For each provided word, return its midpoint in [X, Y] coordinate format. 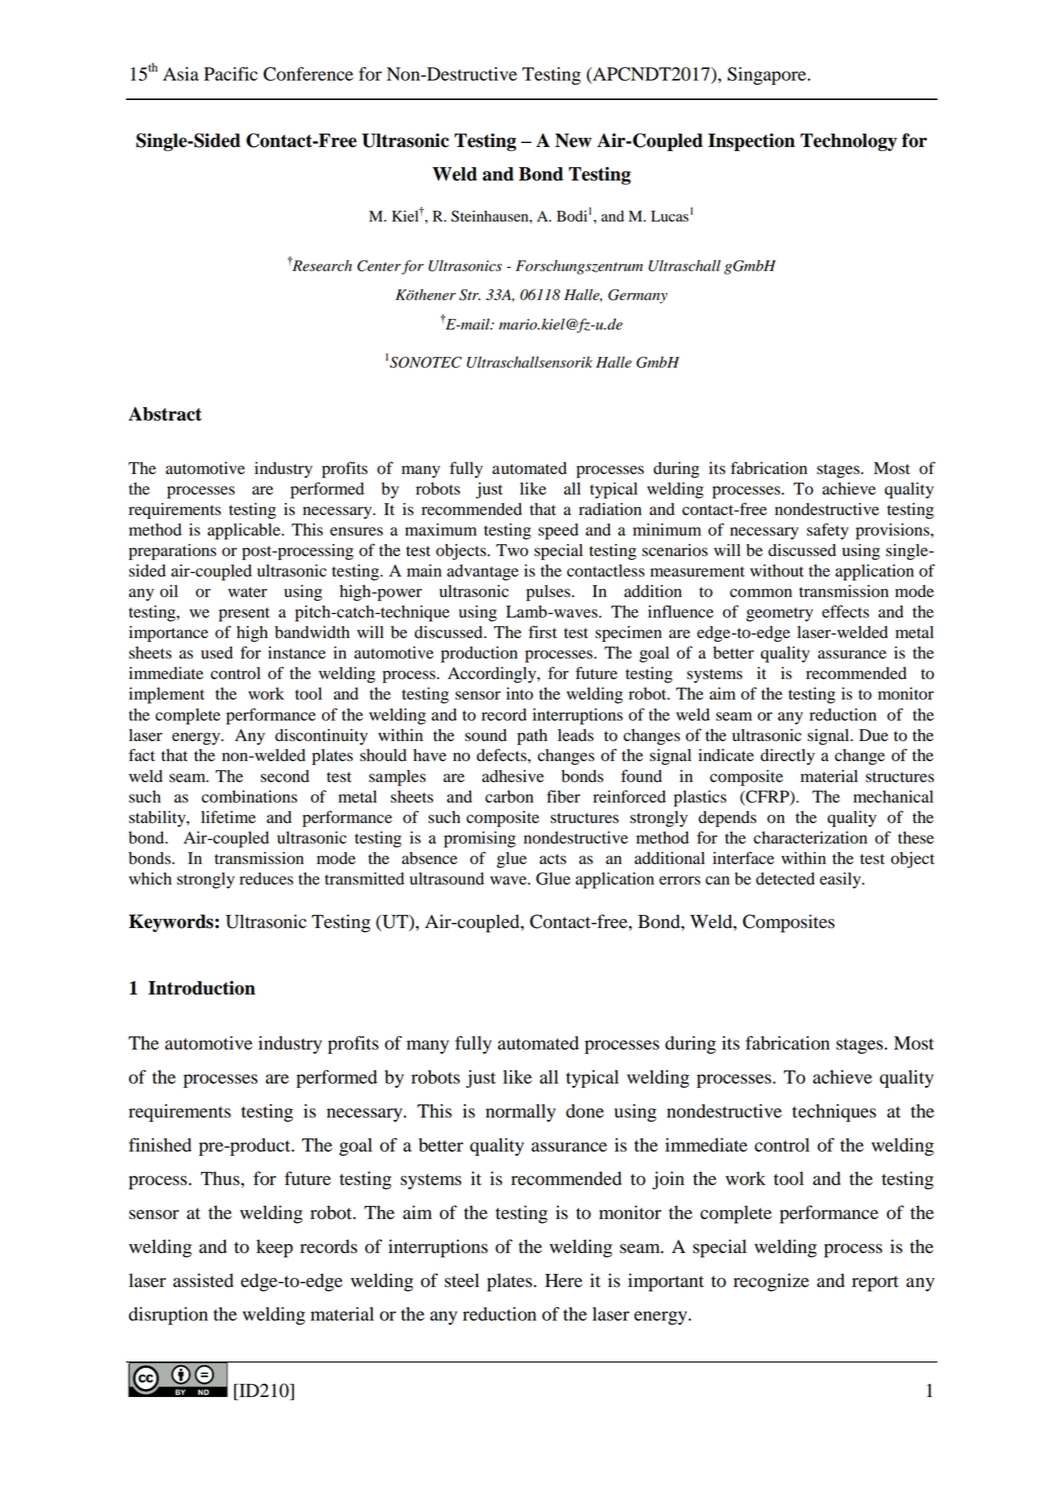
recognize [771, 1282]
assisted [203, 1280]
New [573, 140]
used [217, 652]
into [519, 693]
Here [564, 1281]
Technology [848, 142]
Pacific [231, 74]
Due [873, 735]
